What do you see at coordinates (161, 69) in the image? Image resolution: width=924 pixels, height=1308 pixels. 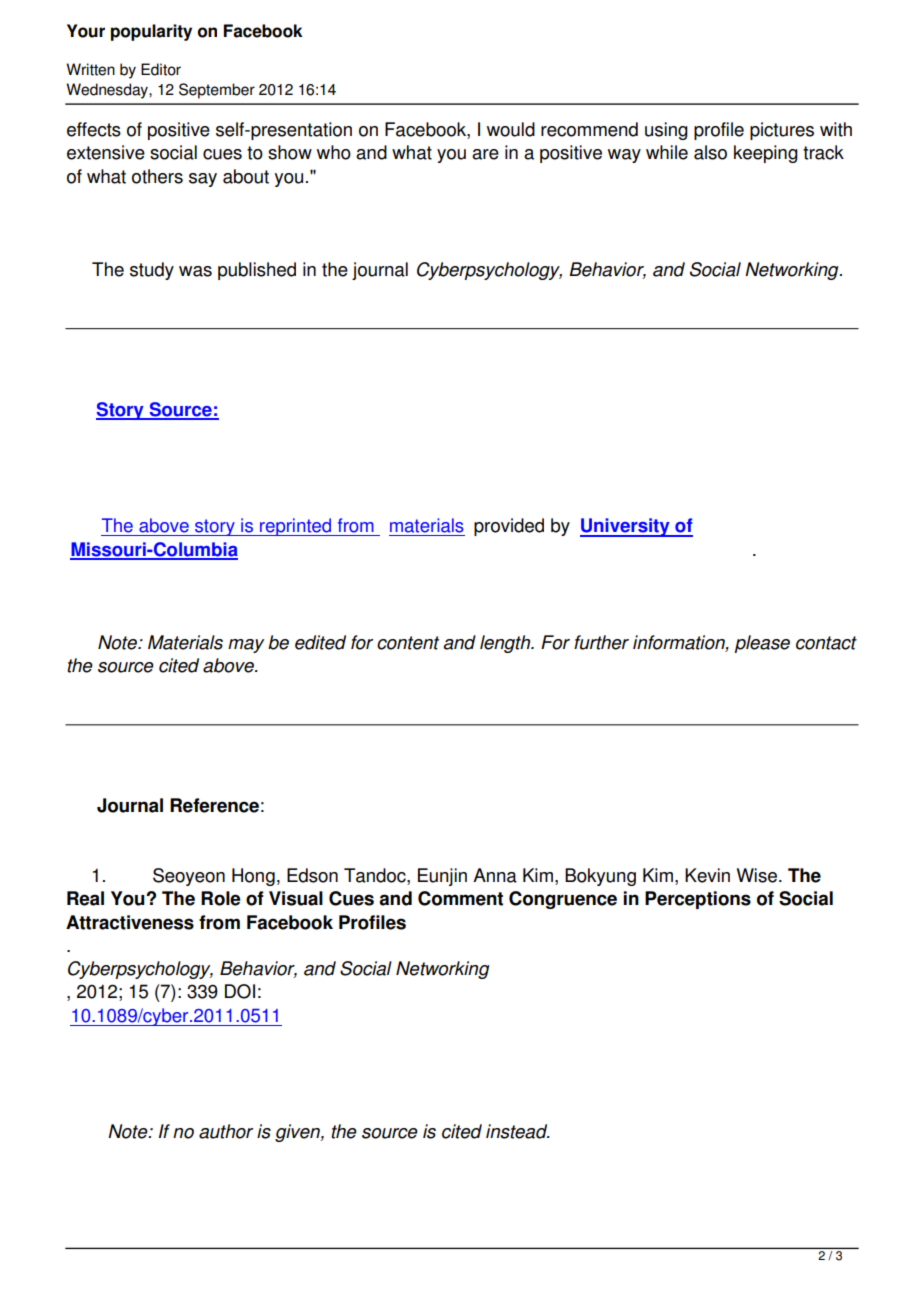 I see `Editor` at bounding box center [161, 69].
